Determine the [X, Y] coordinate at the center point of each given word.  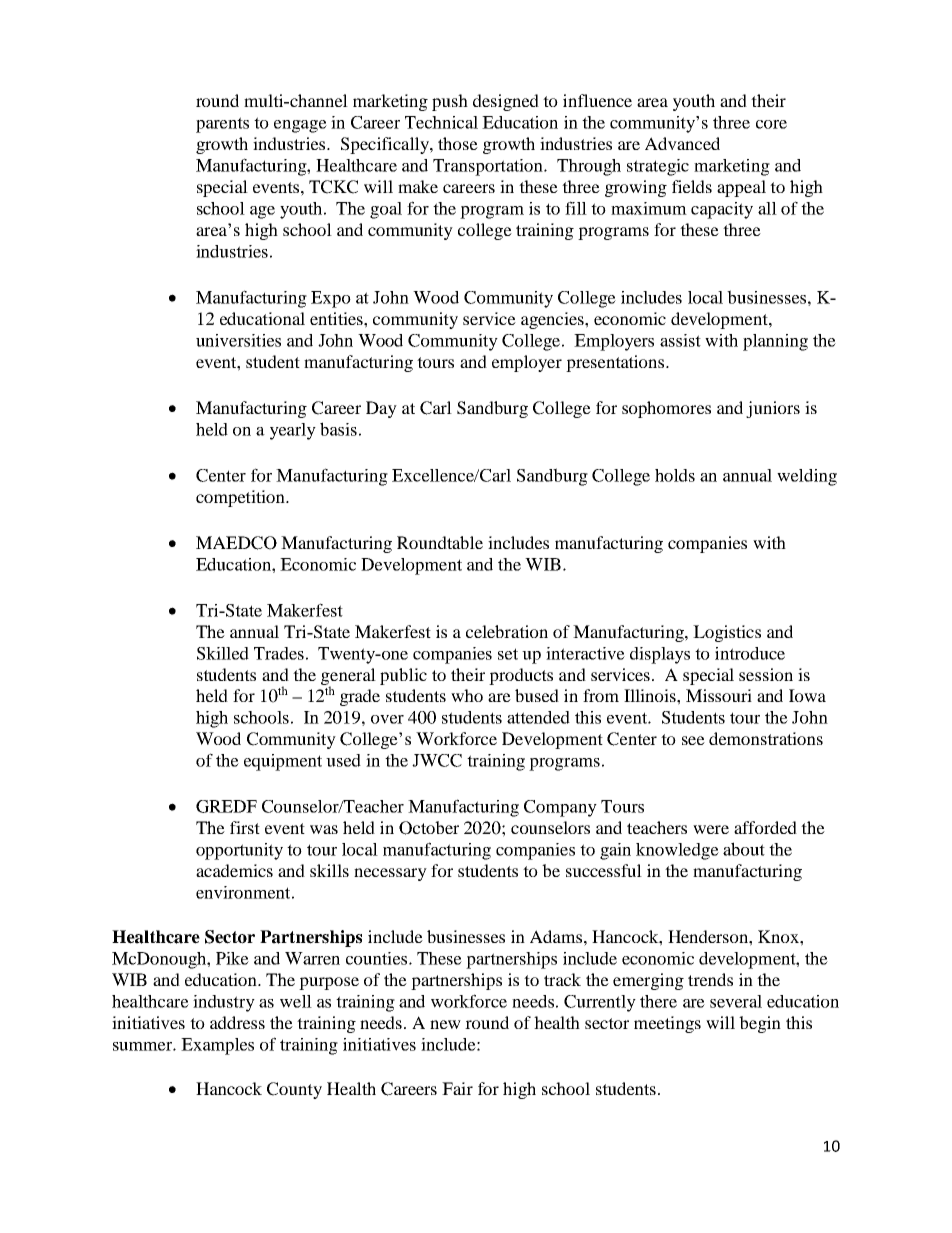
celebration [507, 631]
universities [238, 340]
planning [775, 342]
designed [506, 102]
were [711, 829]
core [771, 124]
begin [760, 1024]
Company [560, 808]
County [294, 1090]
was [324, 829]
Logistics [727, 633]
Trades [279, 653]
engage [300, 126]
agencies [553, 320]
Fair [457, 1088]
